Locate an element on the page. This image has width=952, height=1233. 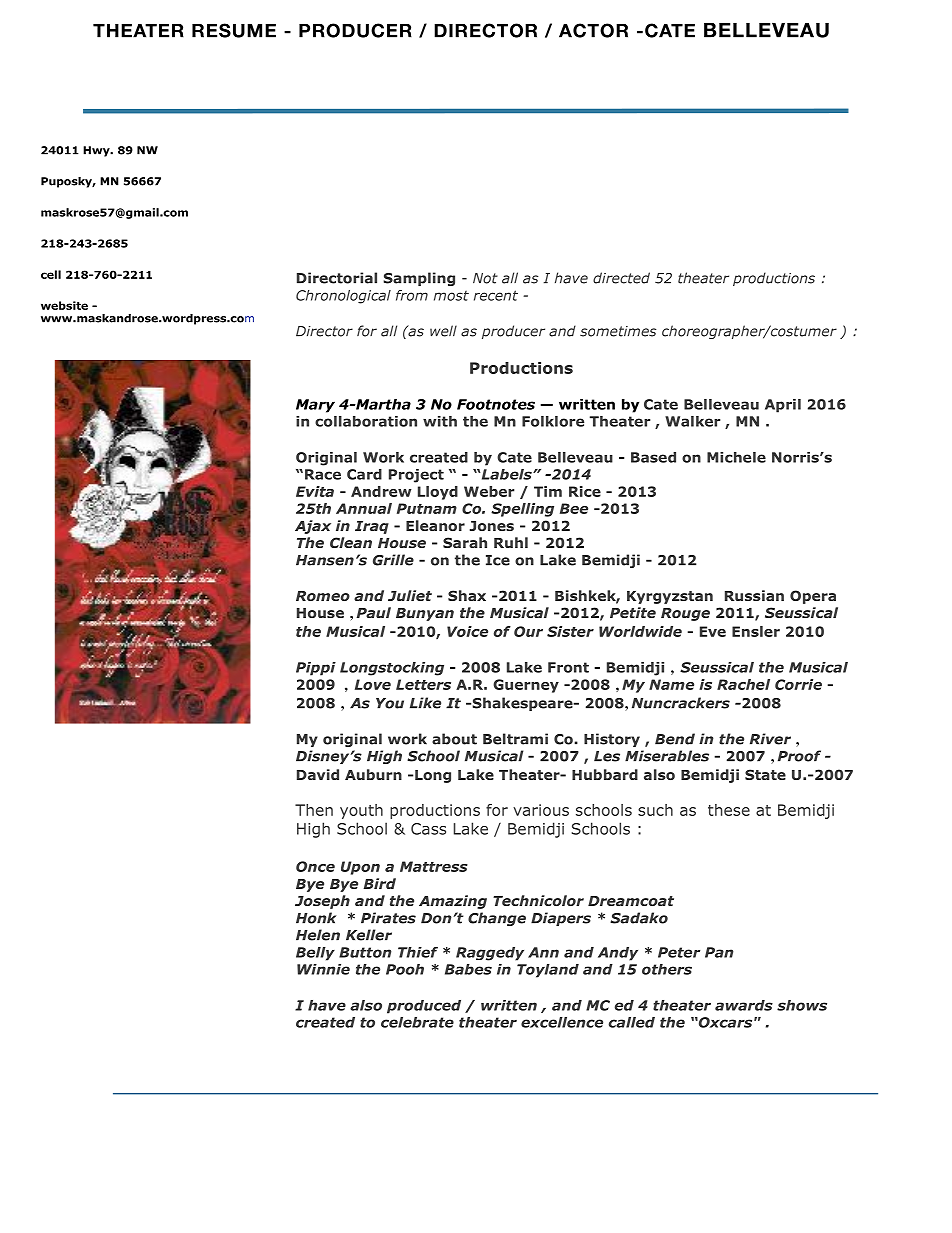
most is located at coordinates (451, 296).
